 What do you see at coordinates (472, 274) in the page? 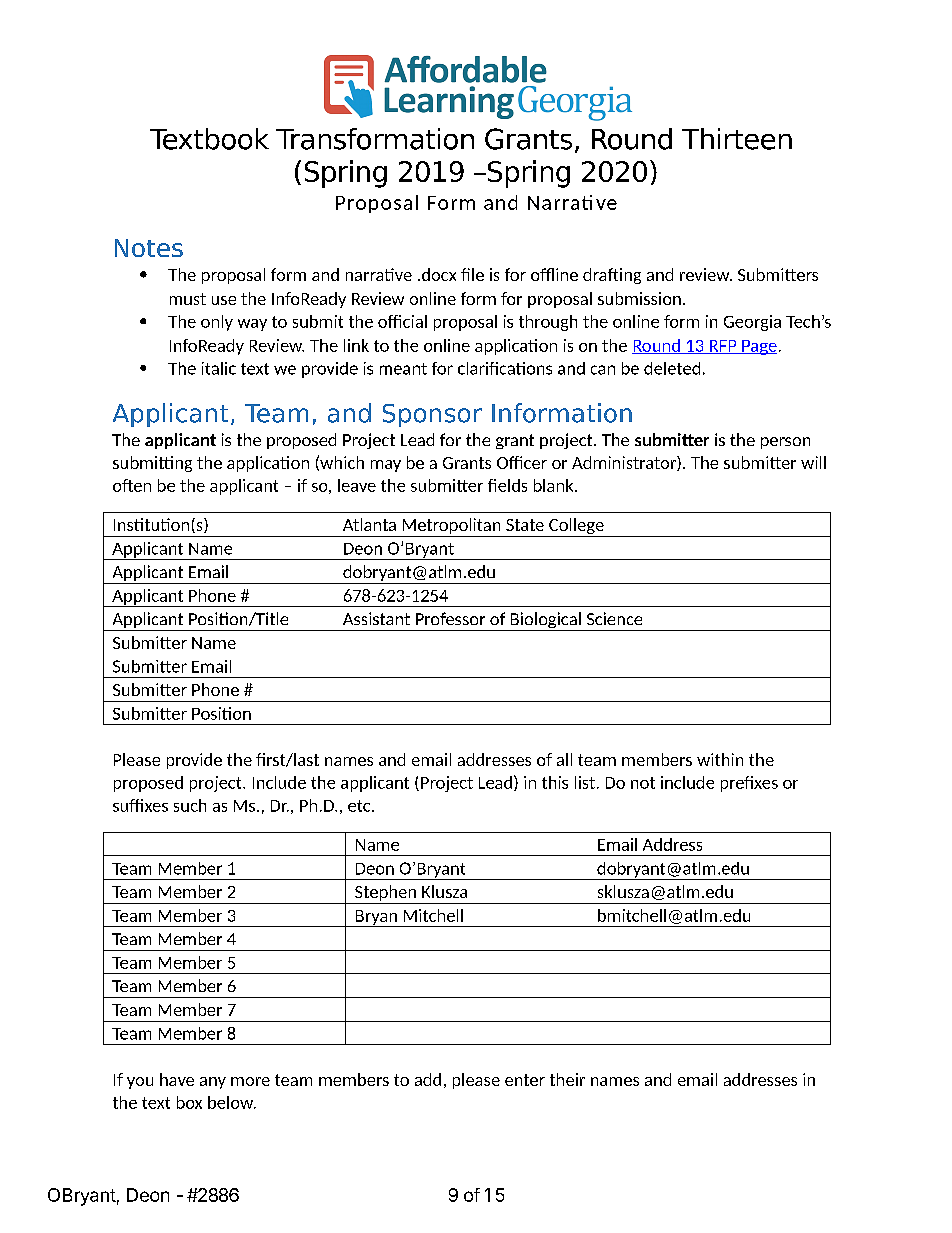
I see `file` at bounding box center [472, 274].
